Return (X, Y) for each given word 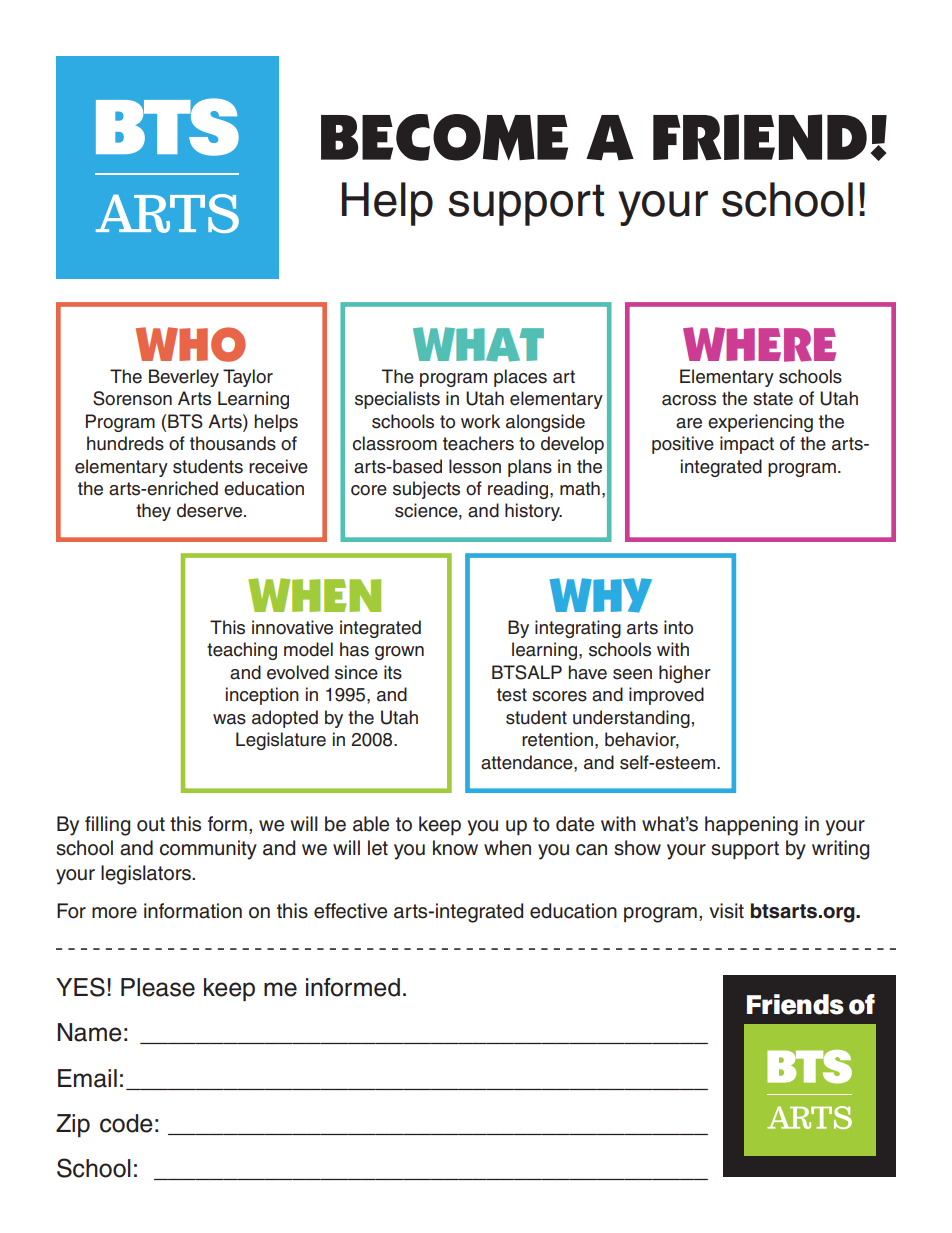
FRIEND (760, 137)
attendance (528, 762)
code (126, 1123)
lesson (475, 466)
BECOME (444, 137)
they (153, 512)
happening (751, 826)
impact (747, 445)
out (151, 824)
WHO (191, 344)
